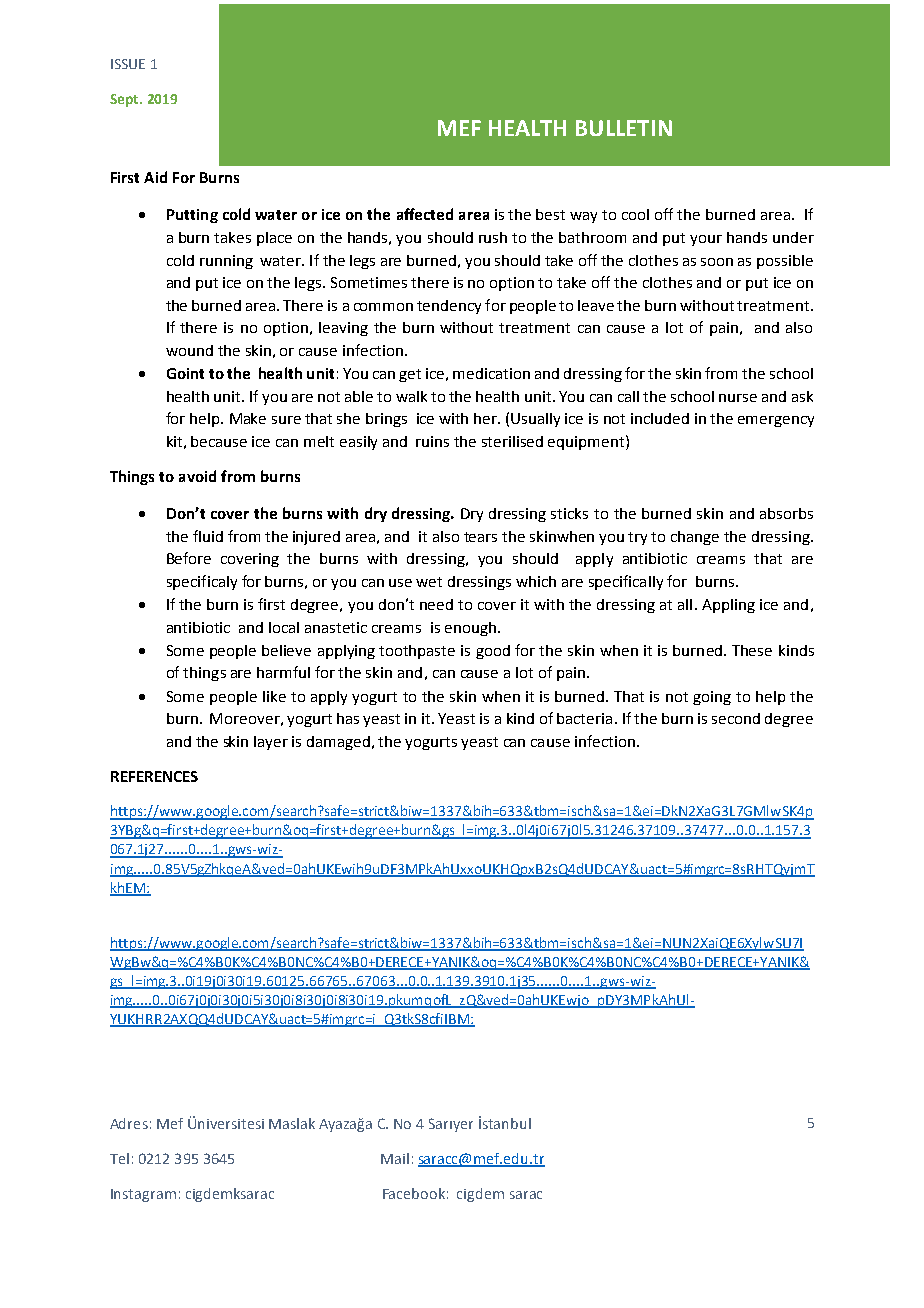 The height and width of the screenshot is (1308, 924). What do you see at coordinates (395, 1158) in the screenshot?
I see `Mail` at bounding box center [395, 1158].
